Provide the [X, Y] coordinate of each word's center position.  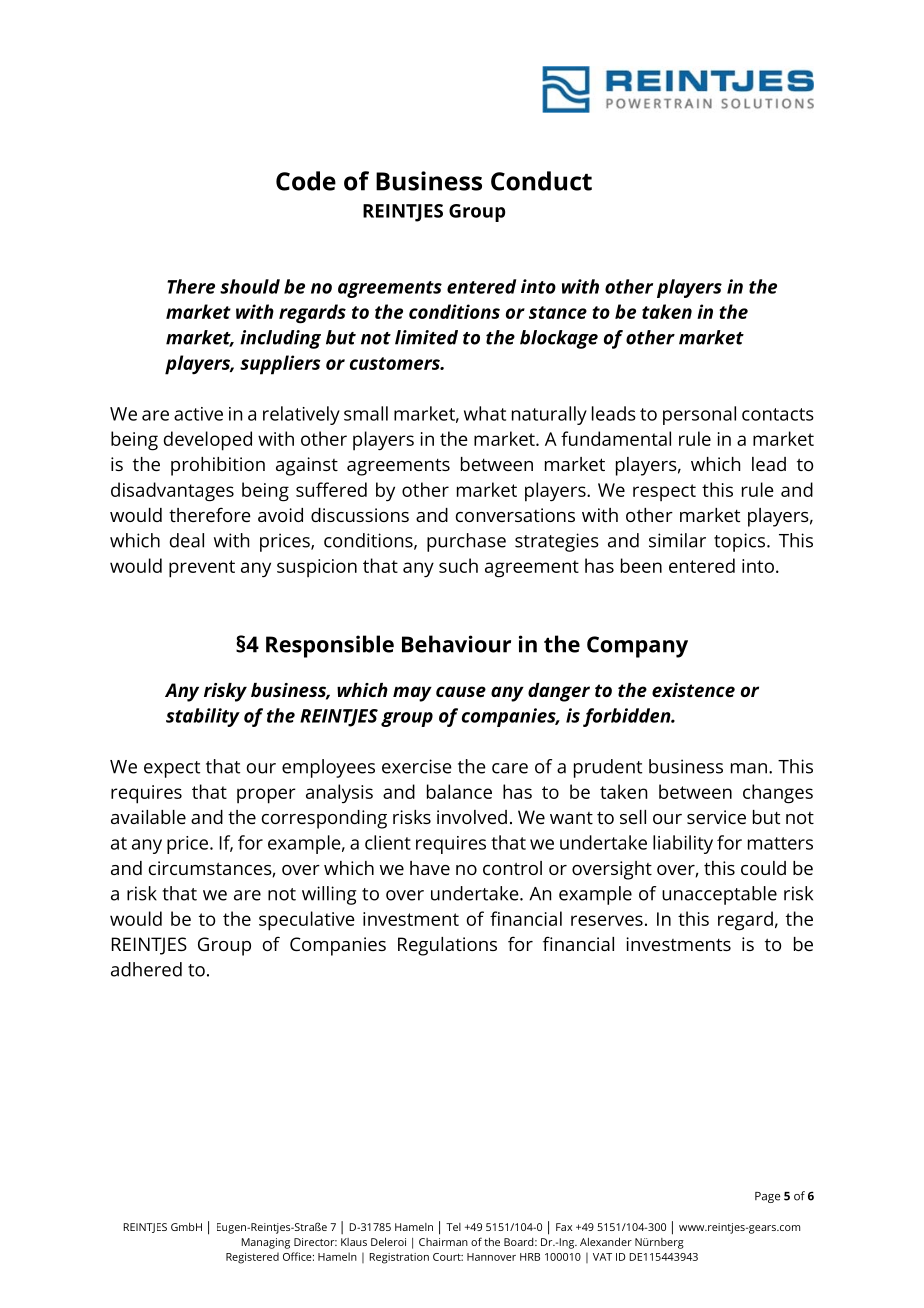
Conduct [541, 181]
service [716, 817]
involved [472, 817]
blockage [559, 339]
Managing [266, 1243]
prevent [202, 569]
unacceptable [719, 895]
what [485, 413]
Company [637, 647]
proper [266, 796]
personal [699, 415]
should [250, 286]
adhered [146, 969]
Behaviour [456, 644]
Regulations [447, 946]
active [198, 414]
